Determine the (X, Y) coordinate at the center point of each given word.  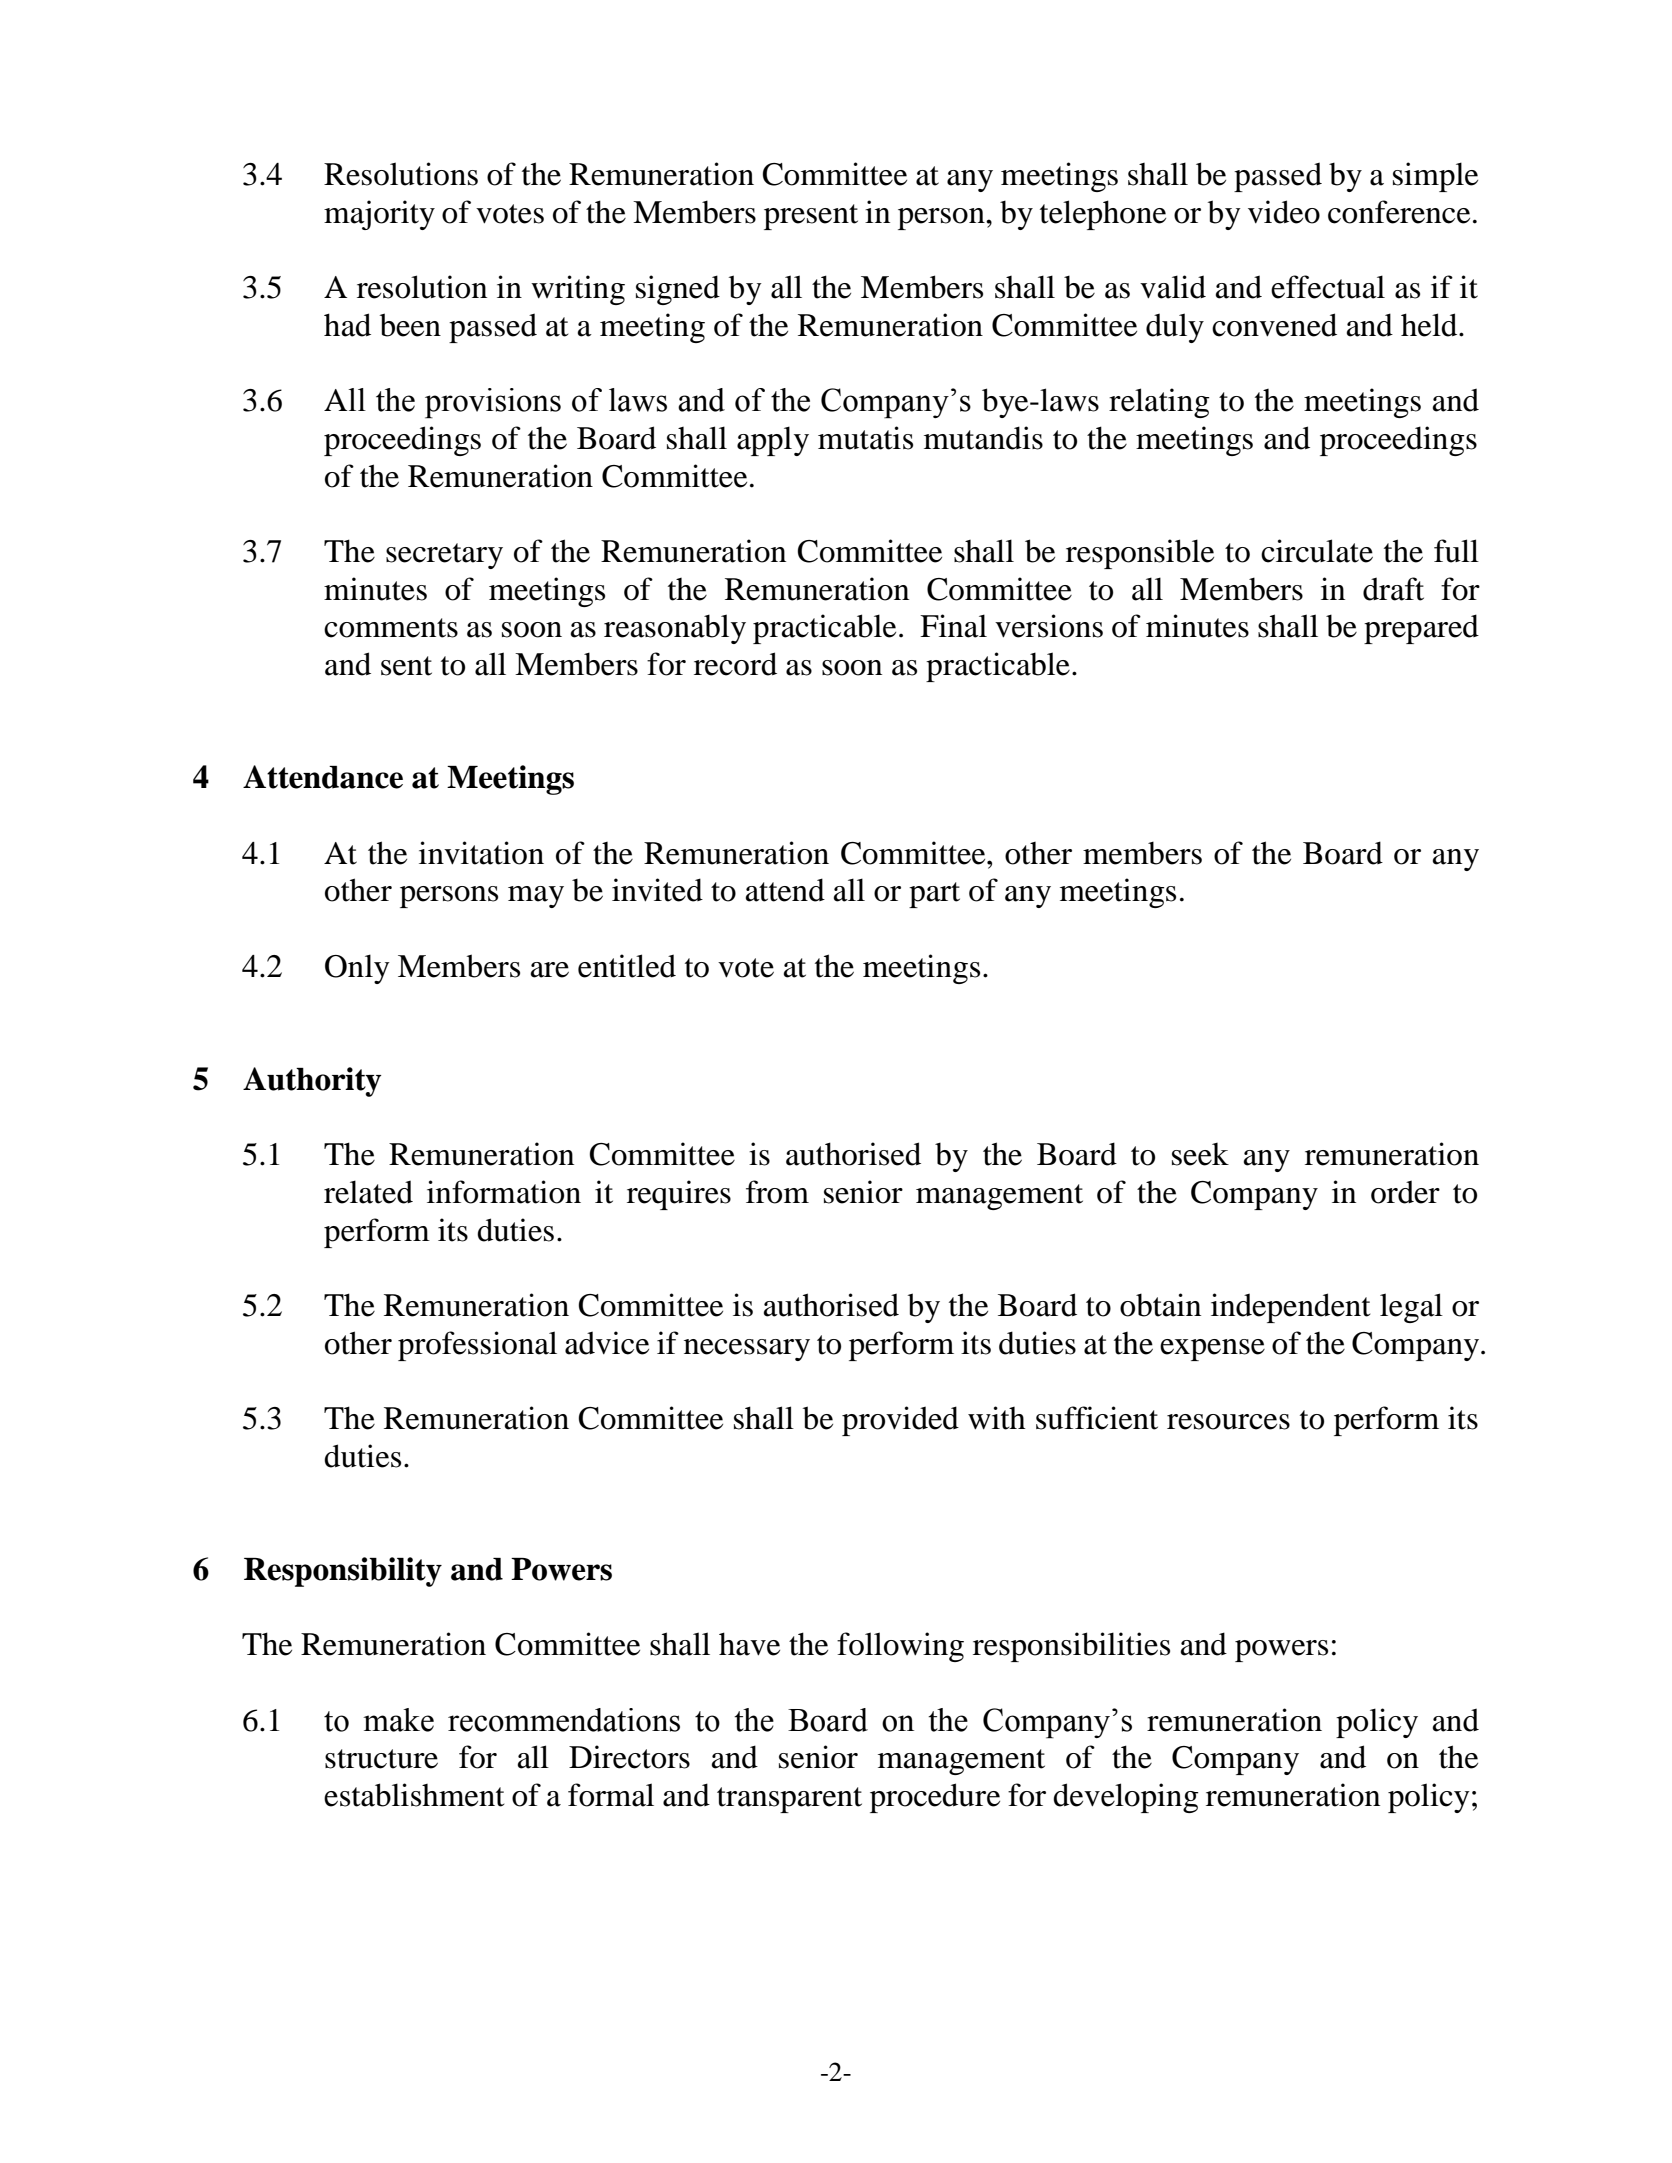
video (1284, 212)
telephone (1103, 215)
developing (1126, 1798)
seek (1200, 1154)
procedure (935, 1798)
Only (357, 969)
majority (379, 215)
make (398, 1720)
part (934, 895)
